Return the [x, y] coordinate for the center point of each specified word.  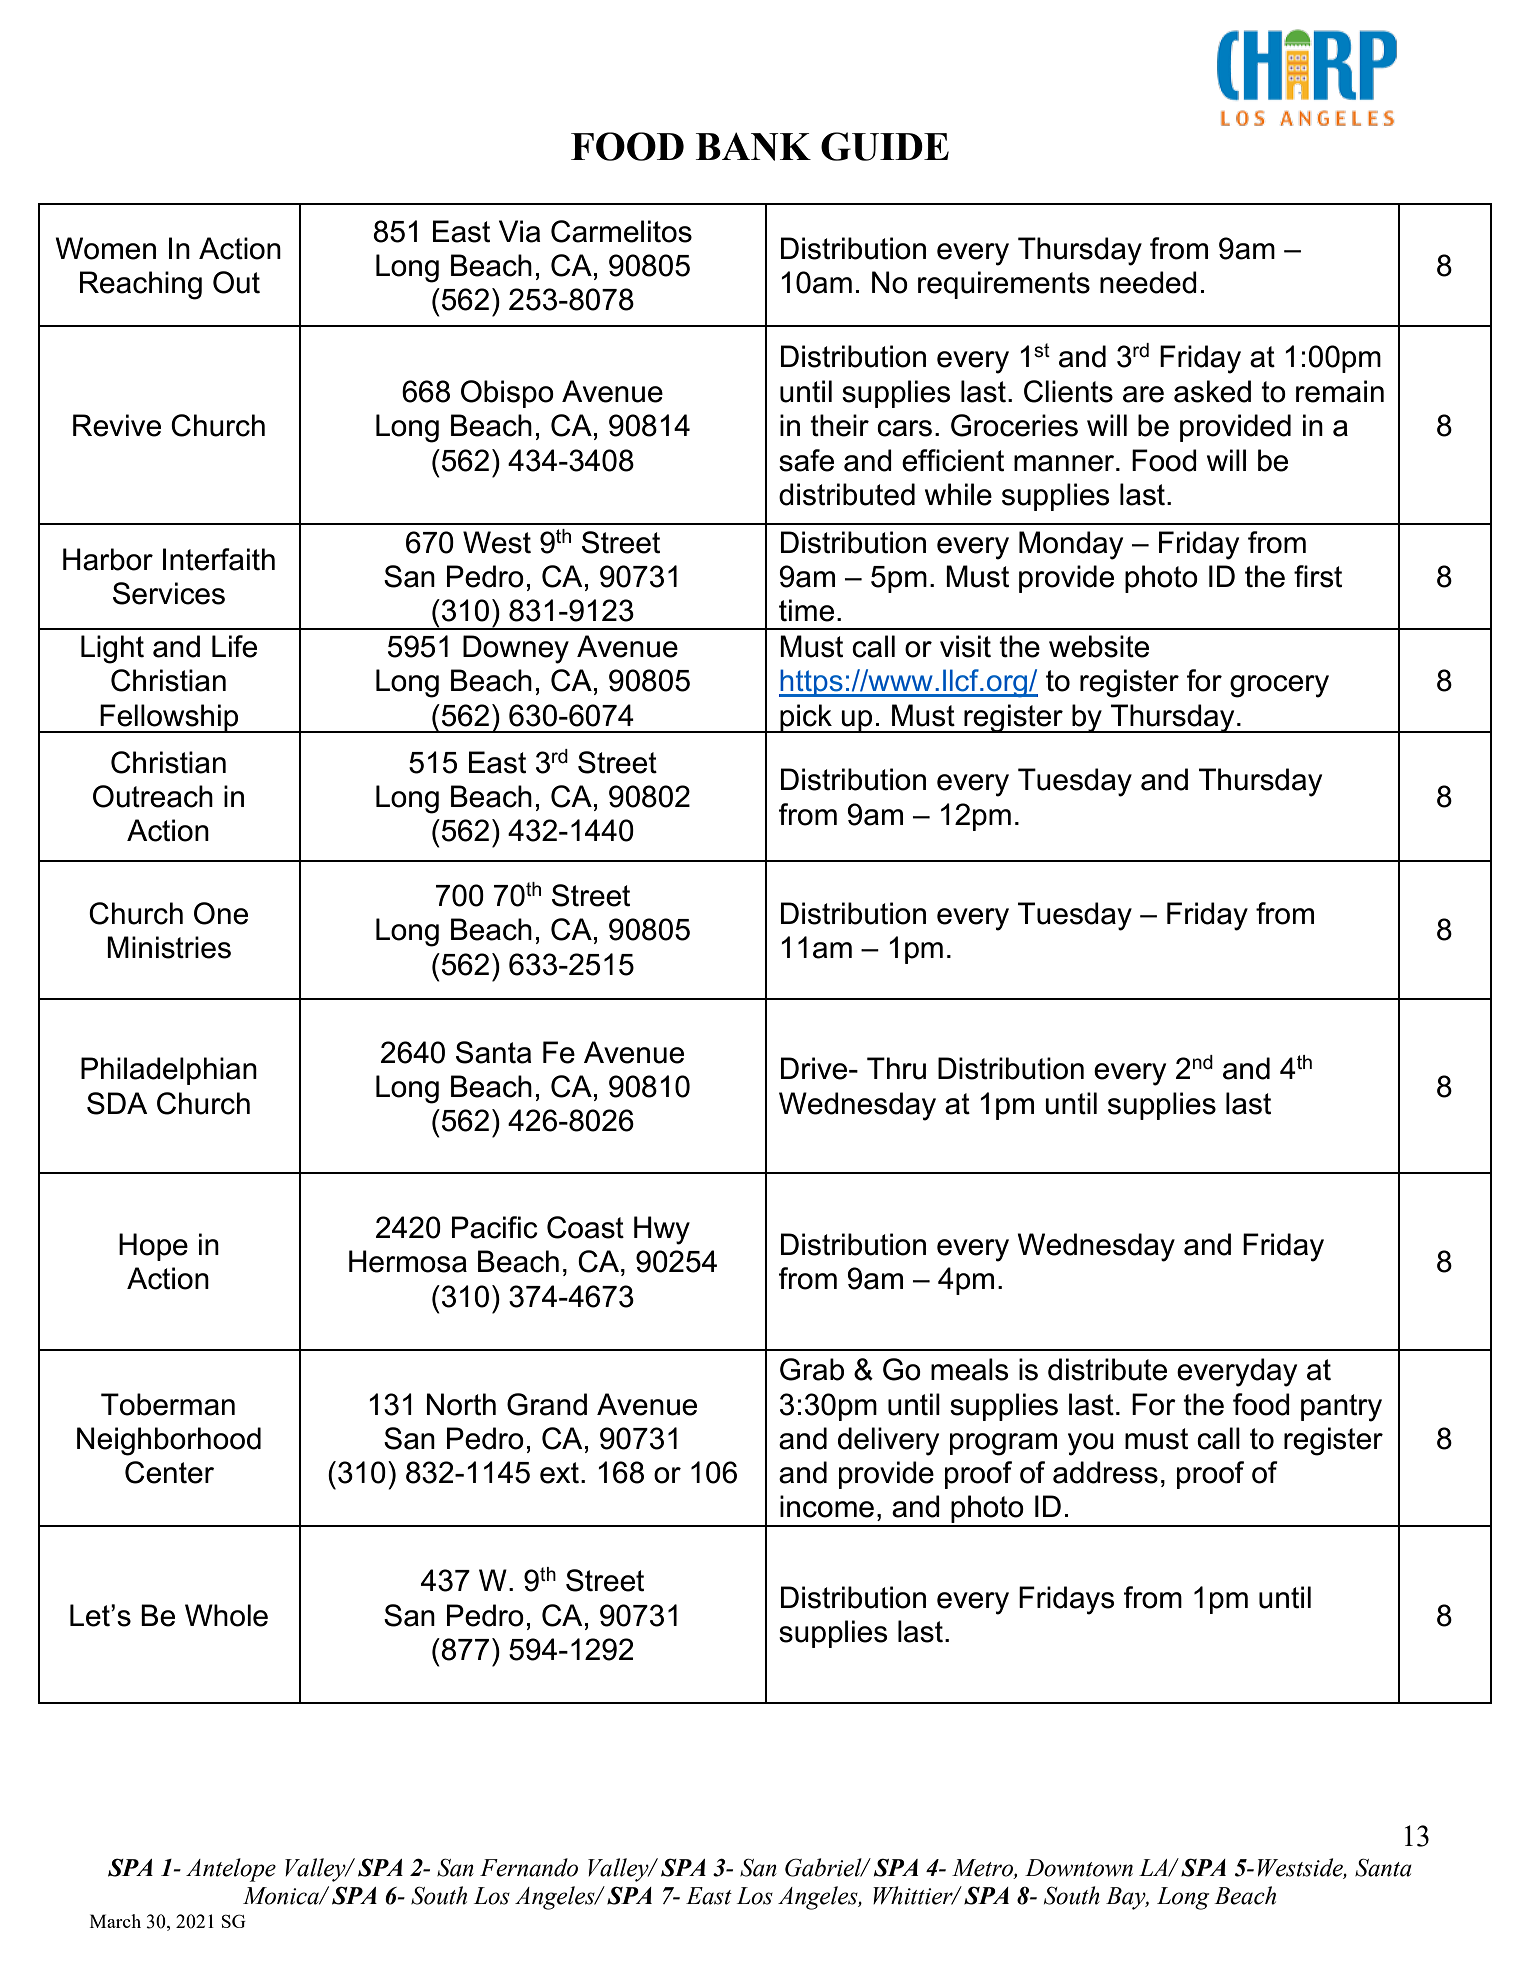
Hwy [662, 1230]
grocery [1279, 686]
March [115, 1921]
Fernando [529, 1867]
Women [105, 248]
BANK [753, 146]
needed [1148, 282]
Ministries [169, 947]
